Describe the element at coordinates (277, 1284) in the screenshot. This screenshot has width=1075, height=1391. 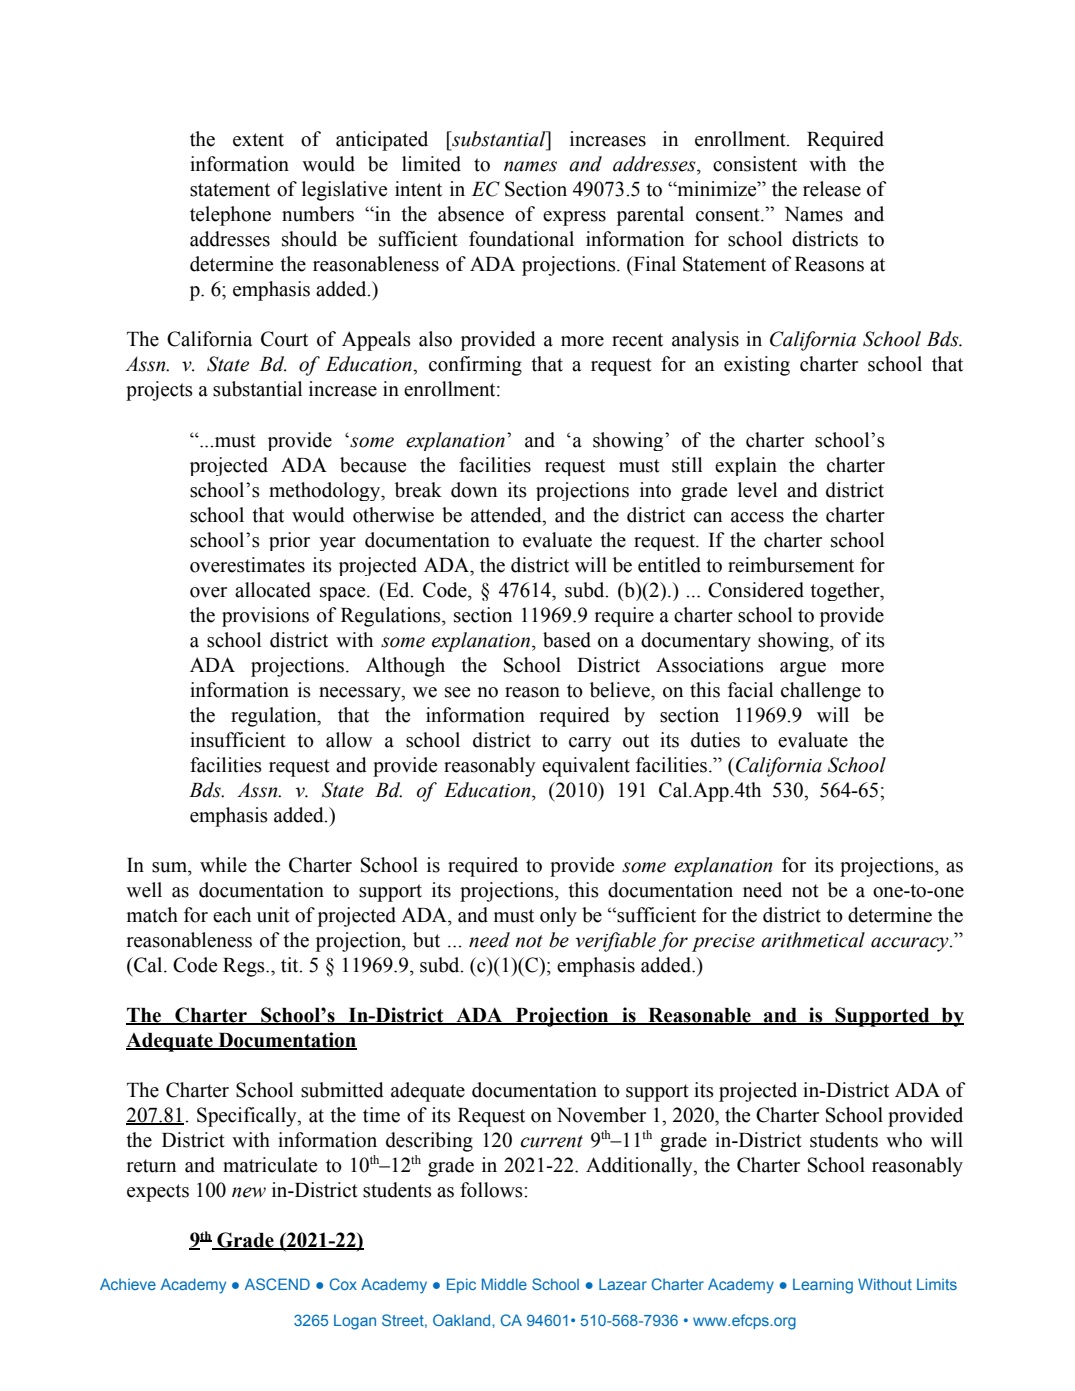
I see `ASCEND` at that location.
